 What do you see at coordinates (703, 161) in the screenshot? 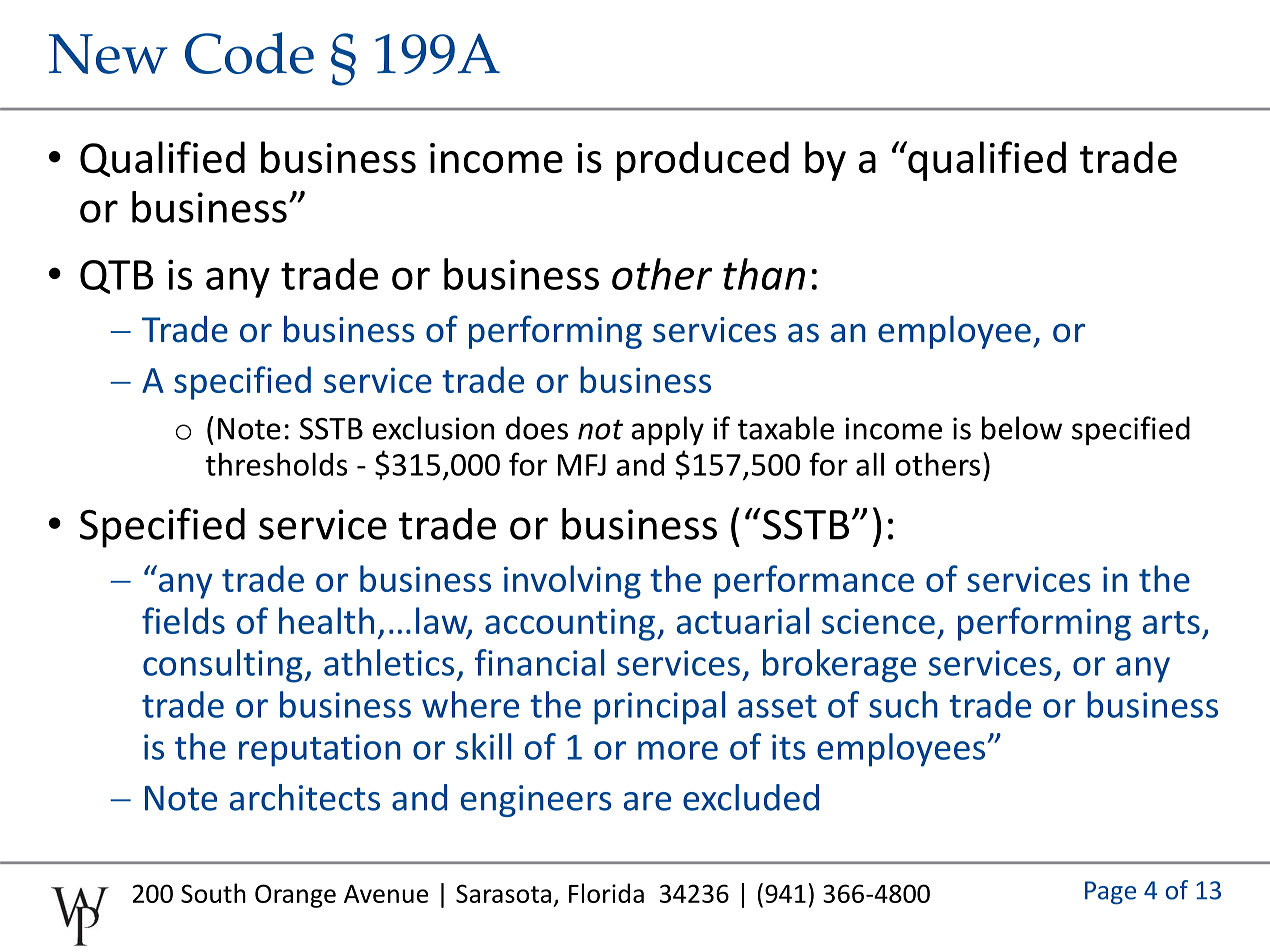
I see `produced` at bounding box center [703, 161].
